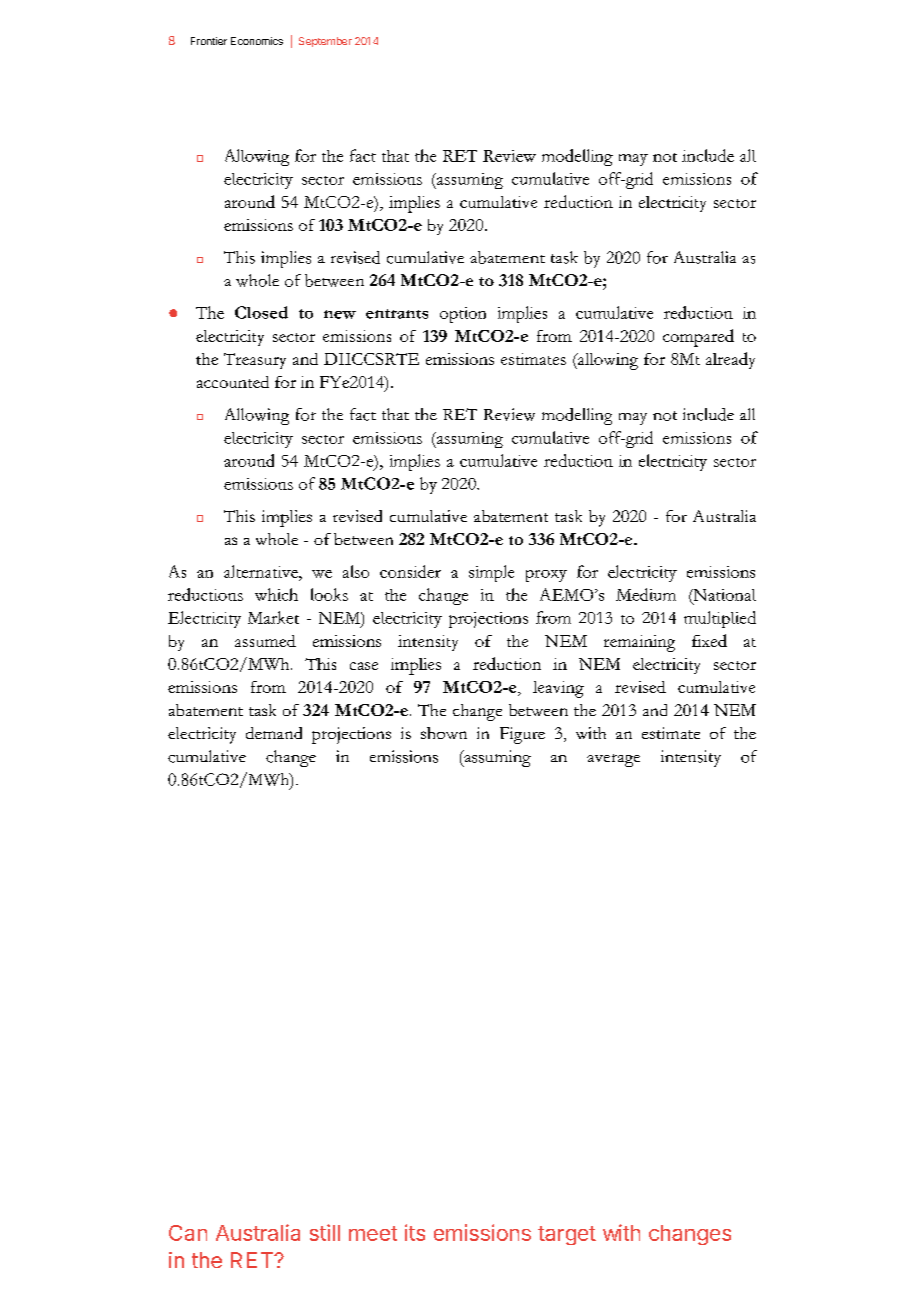 Image resolution: width=924 pixels, height=1309 pixels. What do you see at coordinates (257, 41) in the screenshot?
I see `Economics` at bounding box center [257, 41].
